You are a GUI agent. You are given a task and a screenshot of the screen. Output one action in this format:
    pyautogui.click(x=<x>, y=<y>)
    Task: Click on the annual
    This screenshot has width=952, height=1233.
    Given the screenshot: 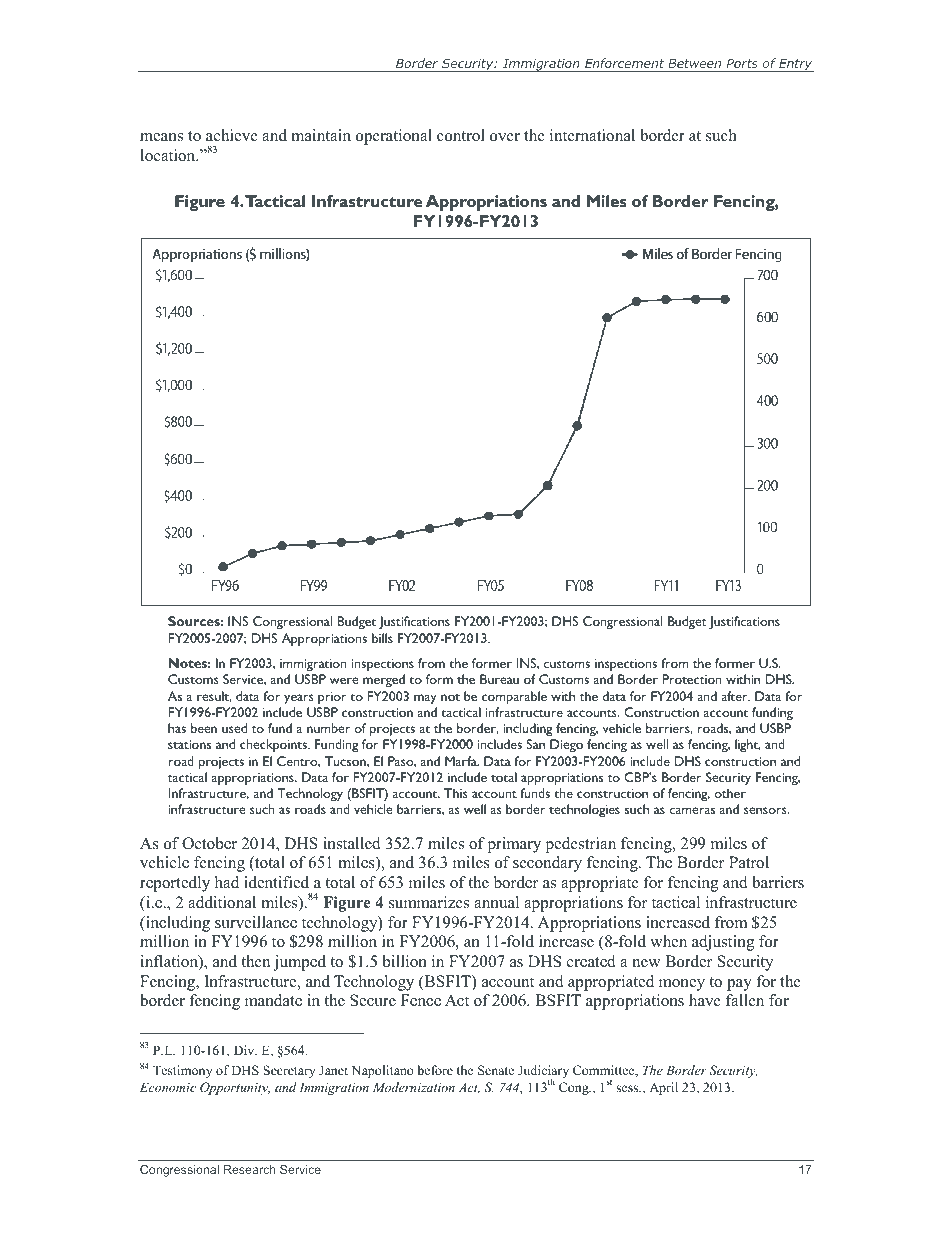 What is the action you would take?
    pyautogui.click(x=496, y=902)
